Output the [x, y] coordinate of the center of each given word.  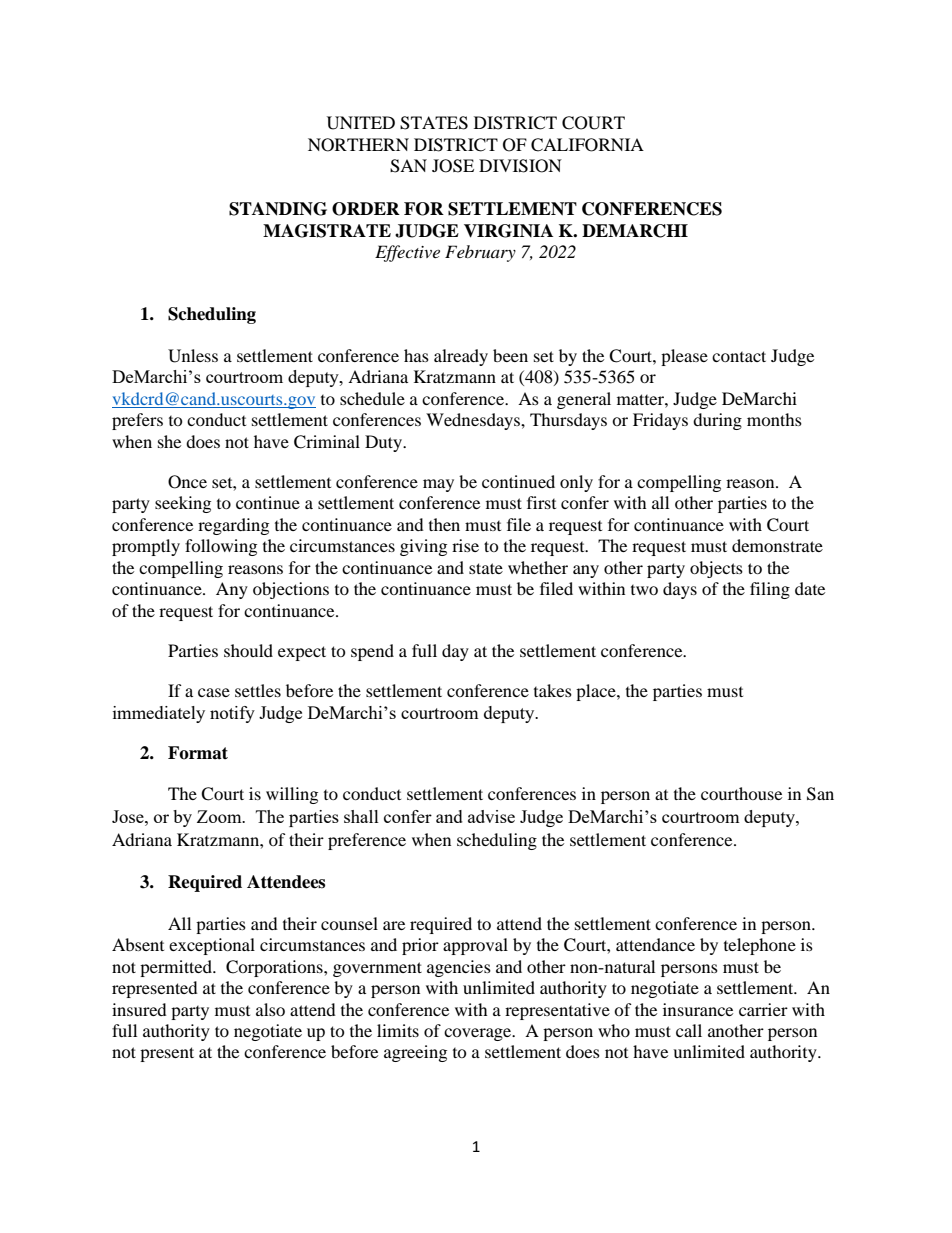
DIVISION [520, 166]
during [717, 421]
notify [232, 714]
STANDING [278, 209]
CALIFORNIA [587, 145]
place [597, 692]
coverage [479, 1034]
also [270, 1009]
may [438, 485]
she [169, 441]
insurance [698, 1009]
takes [553, 690]
